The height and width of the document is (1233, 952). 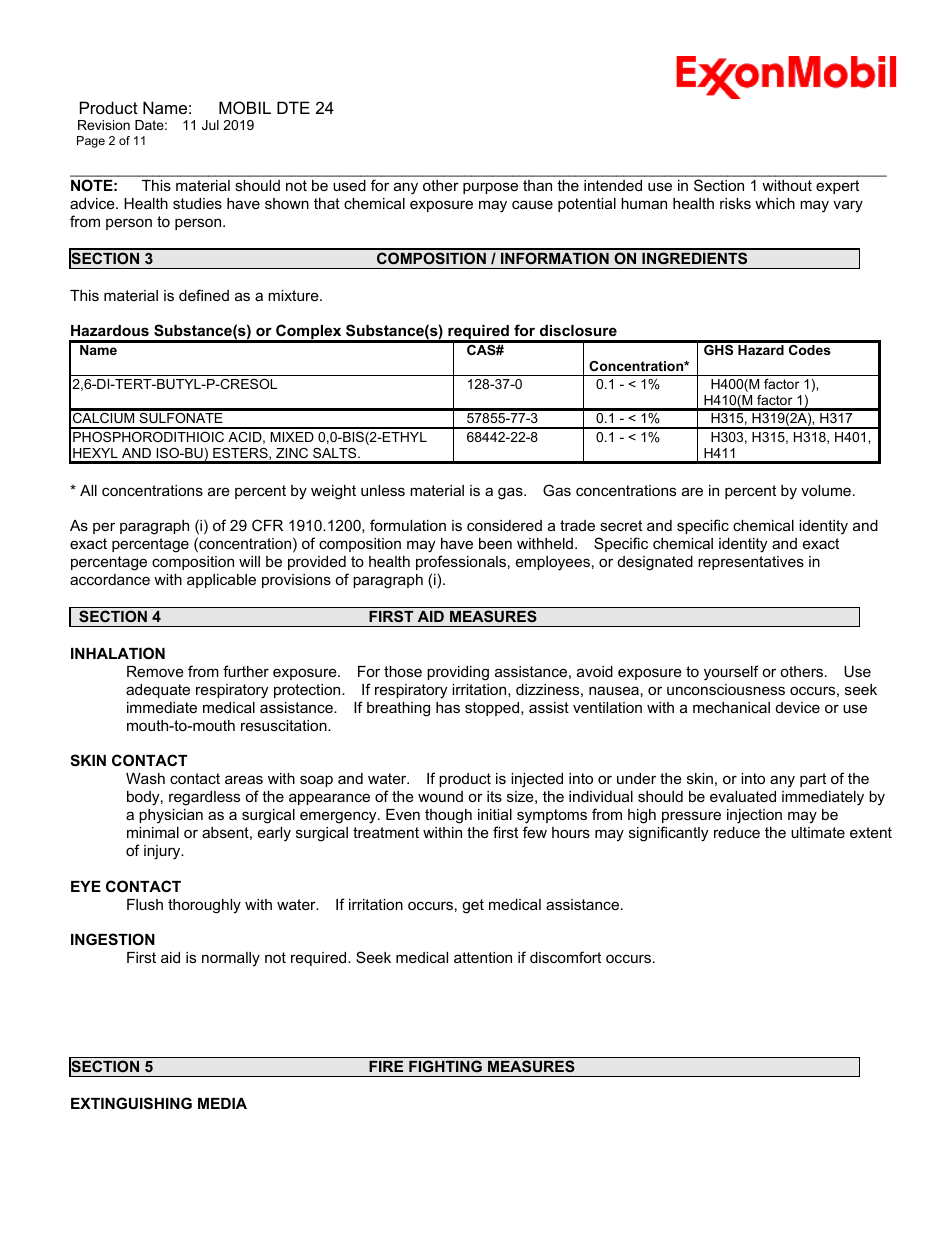 I want to click on purpose, so click(x=490, y=188).
